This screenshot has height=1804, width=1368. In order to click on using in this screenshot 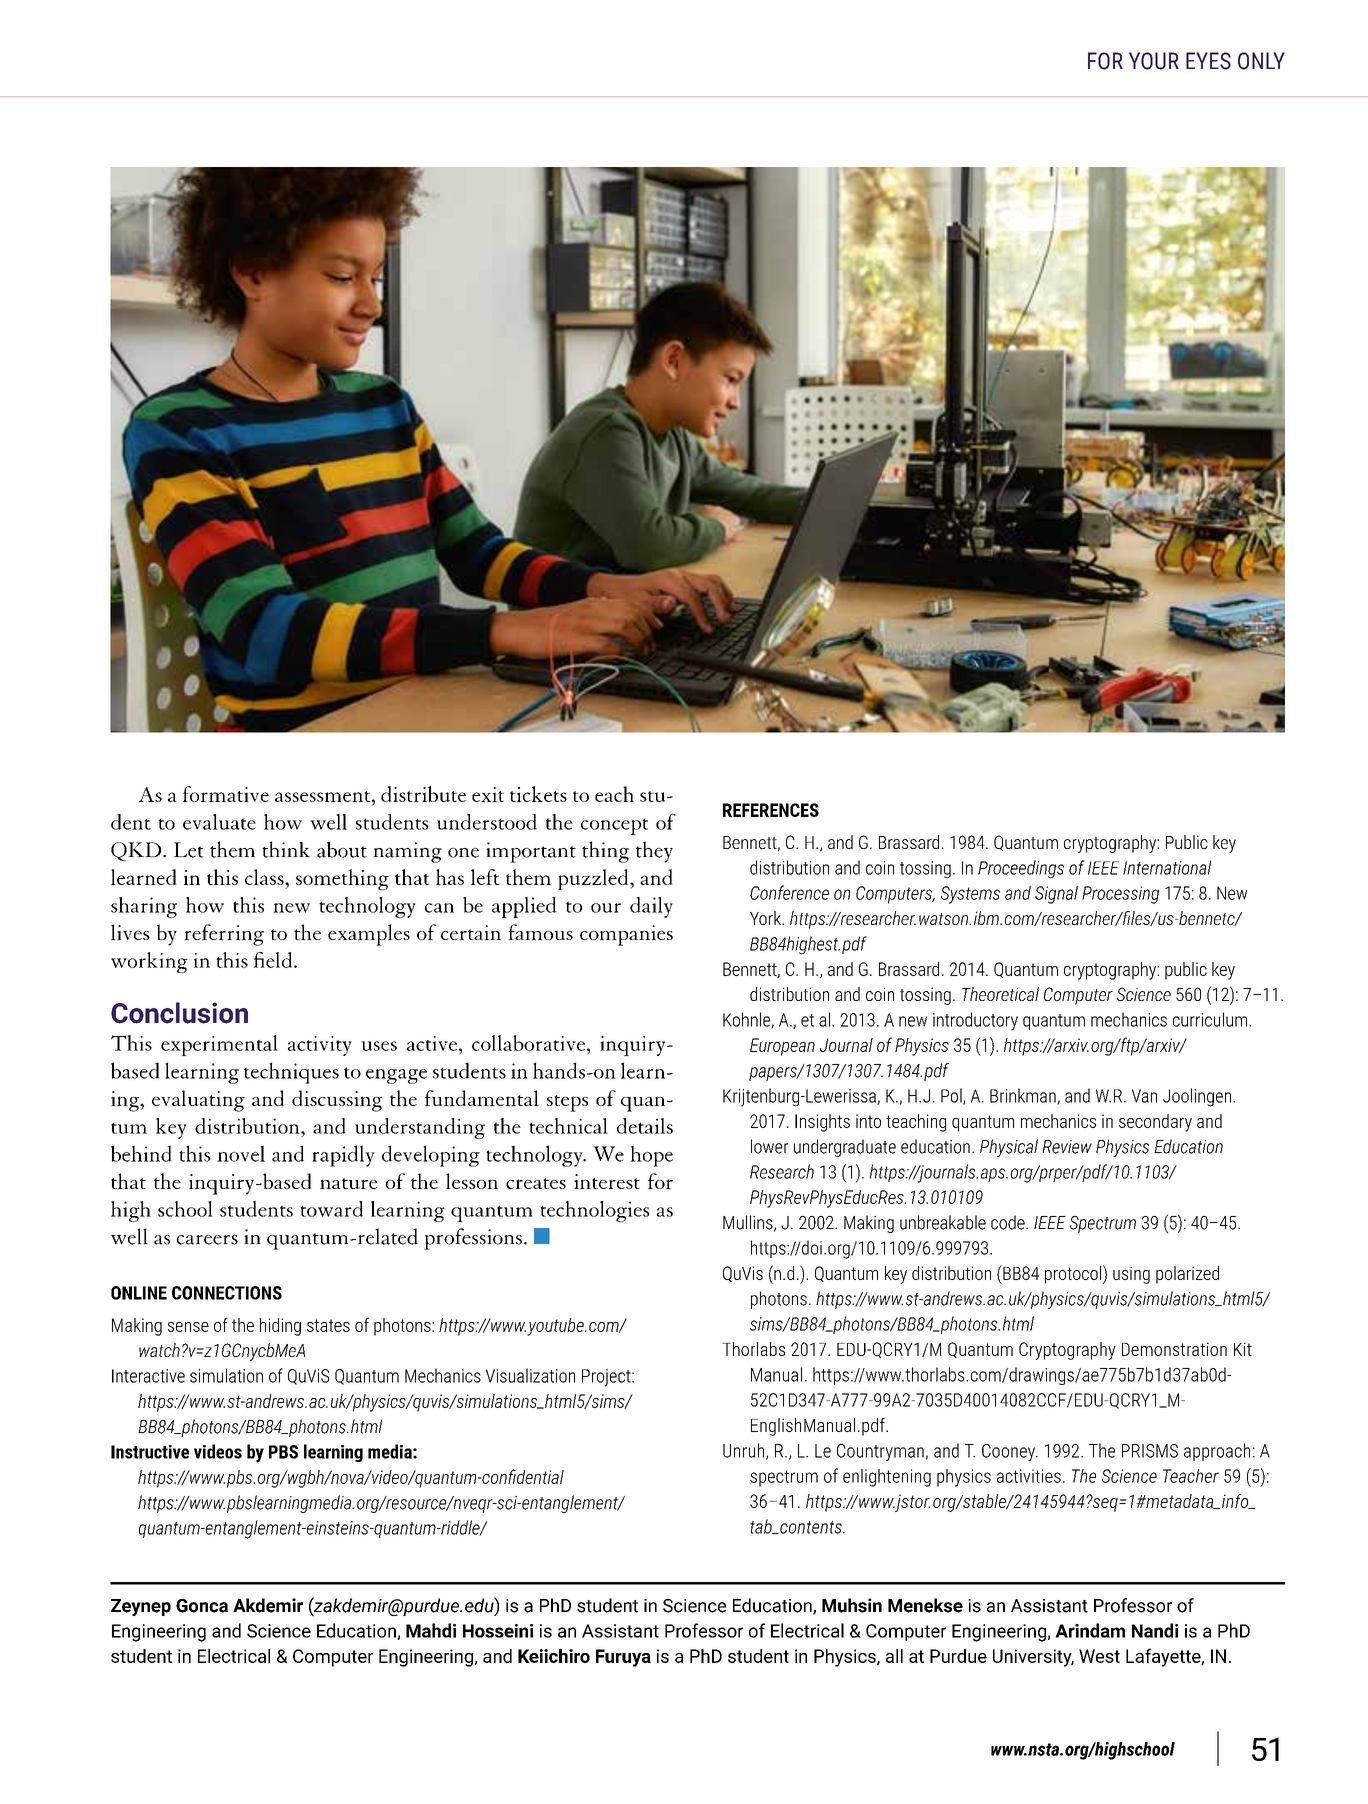, I will do `click(1131, 1275)`.
